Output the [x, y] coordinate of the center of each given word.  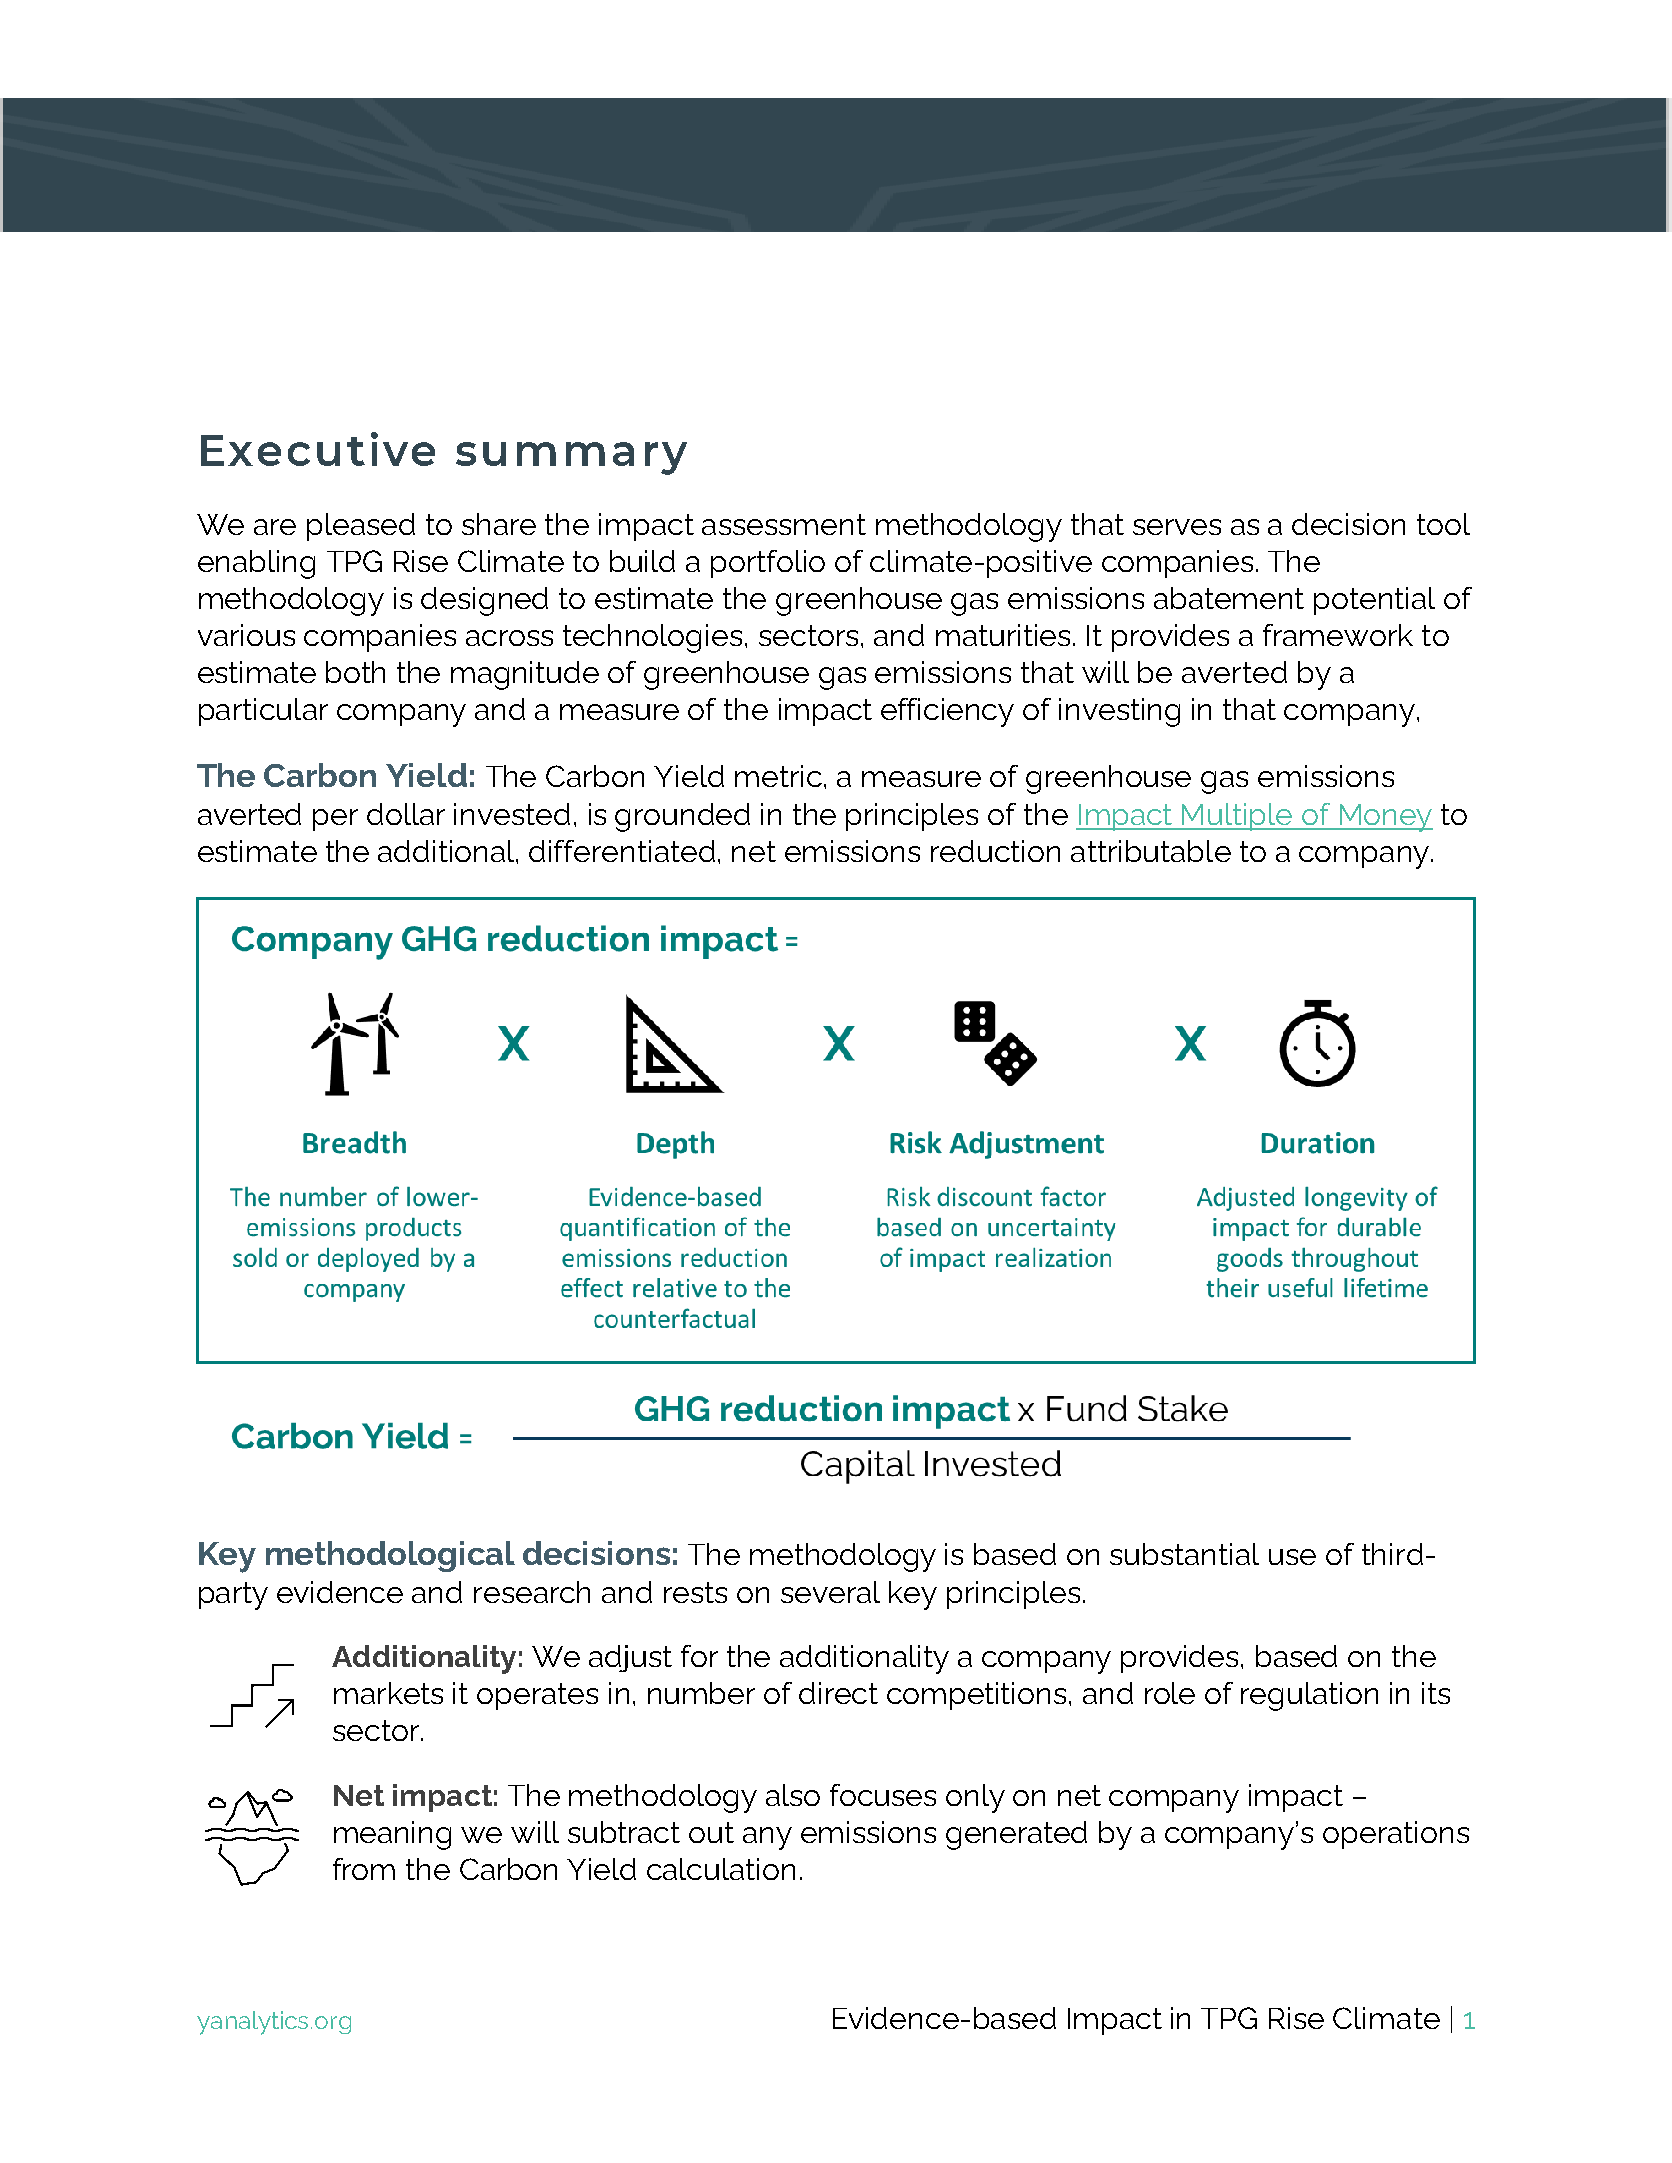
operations [1396, 1835]
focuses [883, 1795]
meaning [392, 1835]
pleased [361, 527]
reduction [995, 851]
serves [1177, 527]
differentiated [622, 851]
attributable [1151, 851]
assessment [784, 524]
